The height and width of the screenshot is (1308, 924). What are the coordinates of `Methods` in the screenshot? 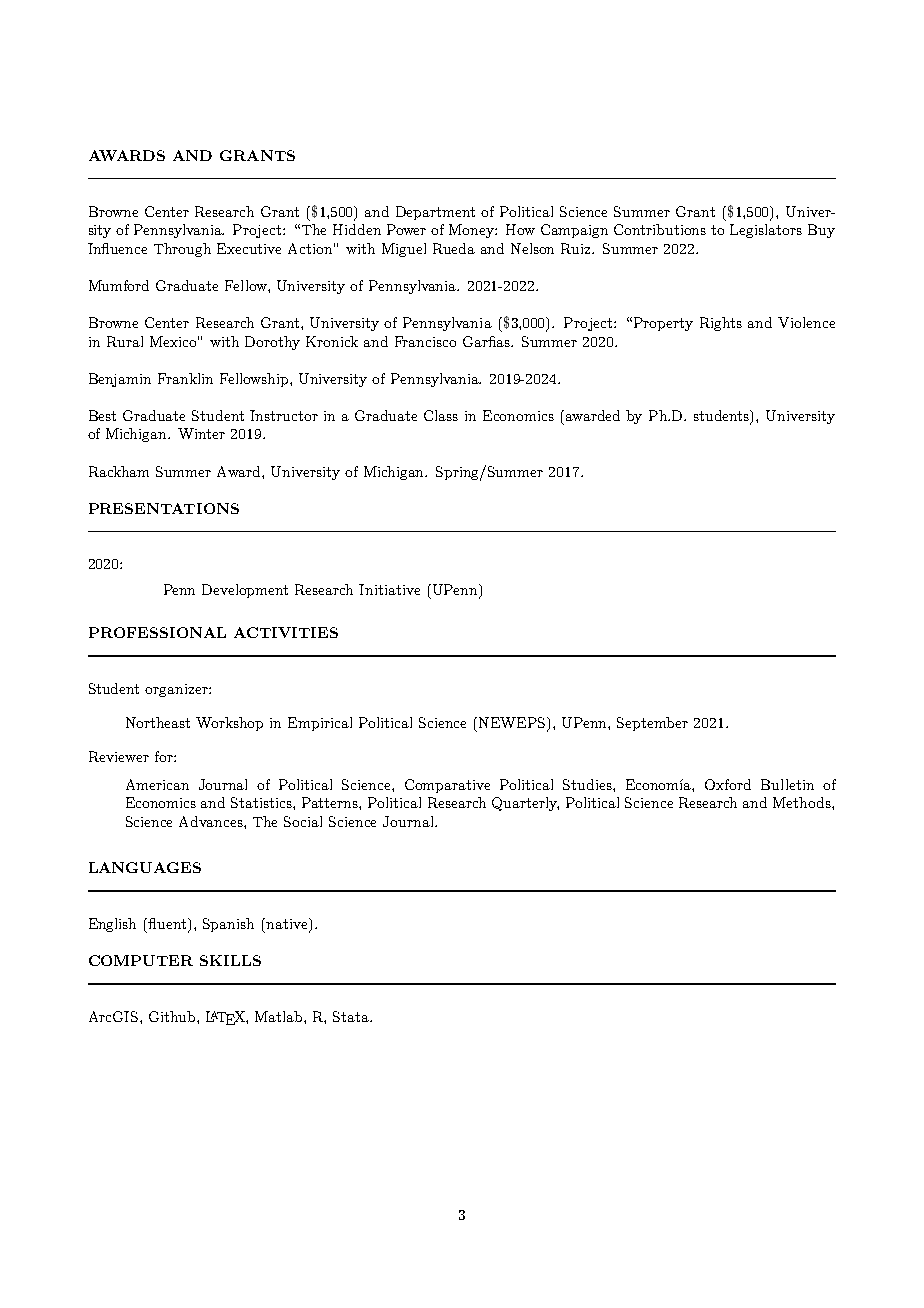 It's located at (803, 802).
